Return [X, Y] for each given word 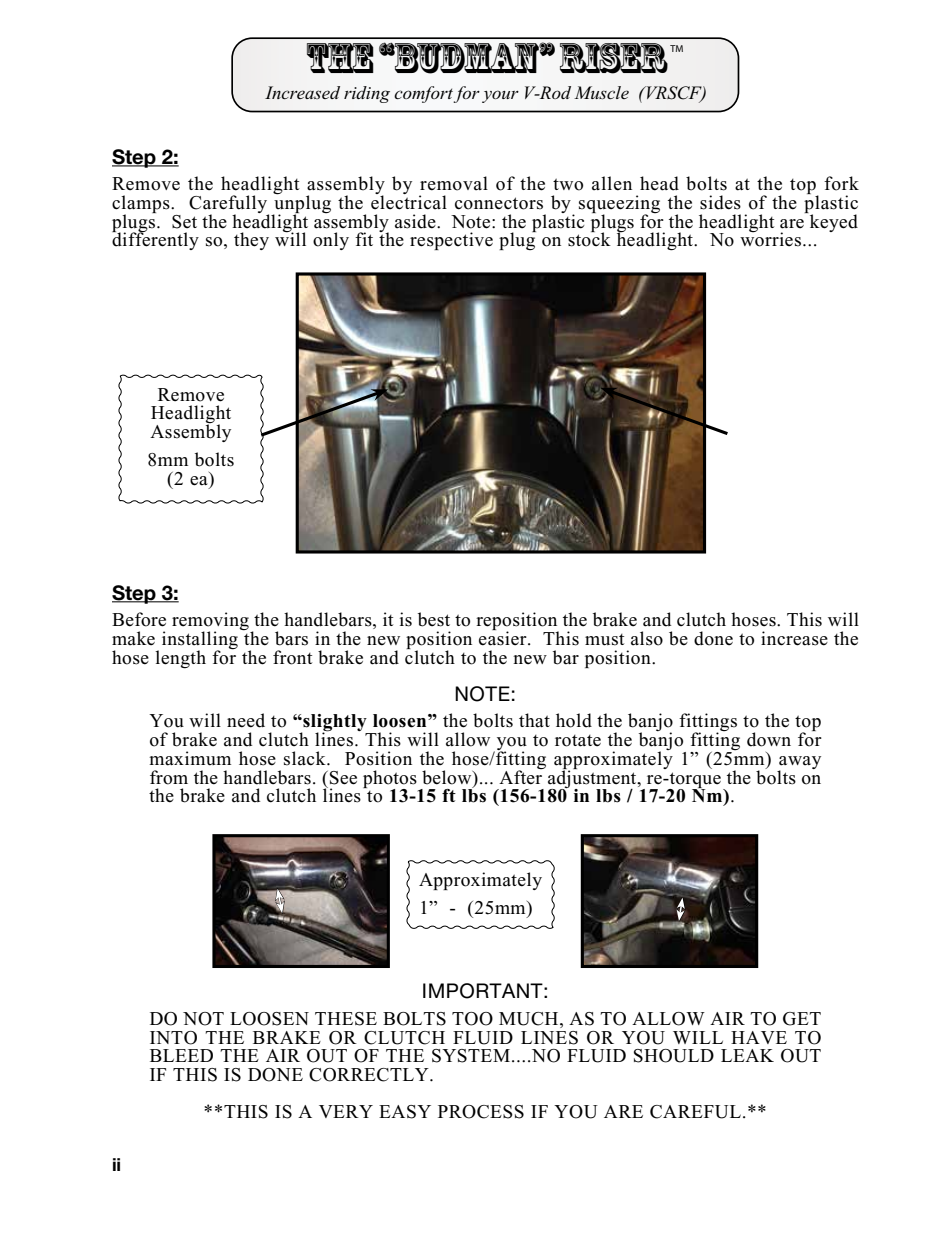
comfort [424, 94]
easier [504, 637]
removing [211, 622]
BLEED [181, 1055]
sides [720, 202]
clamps [142, 205]
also [647, 638]
